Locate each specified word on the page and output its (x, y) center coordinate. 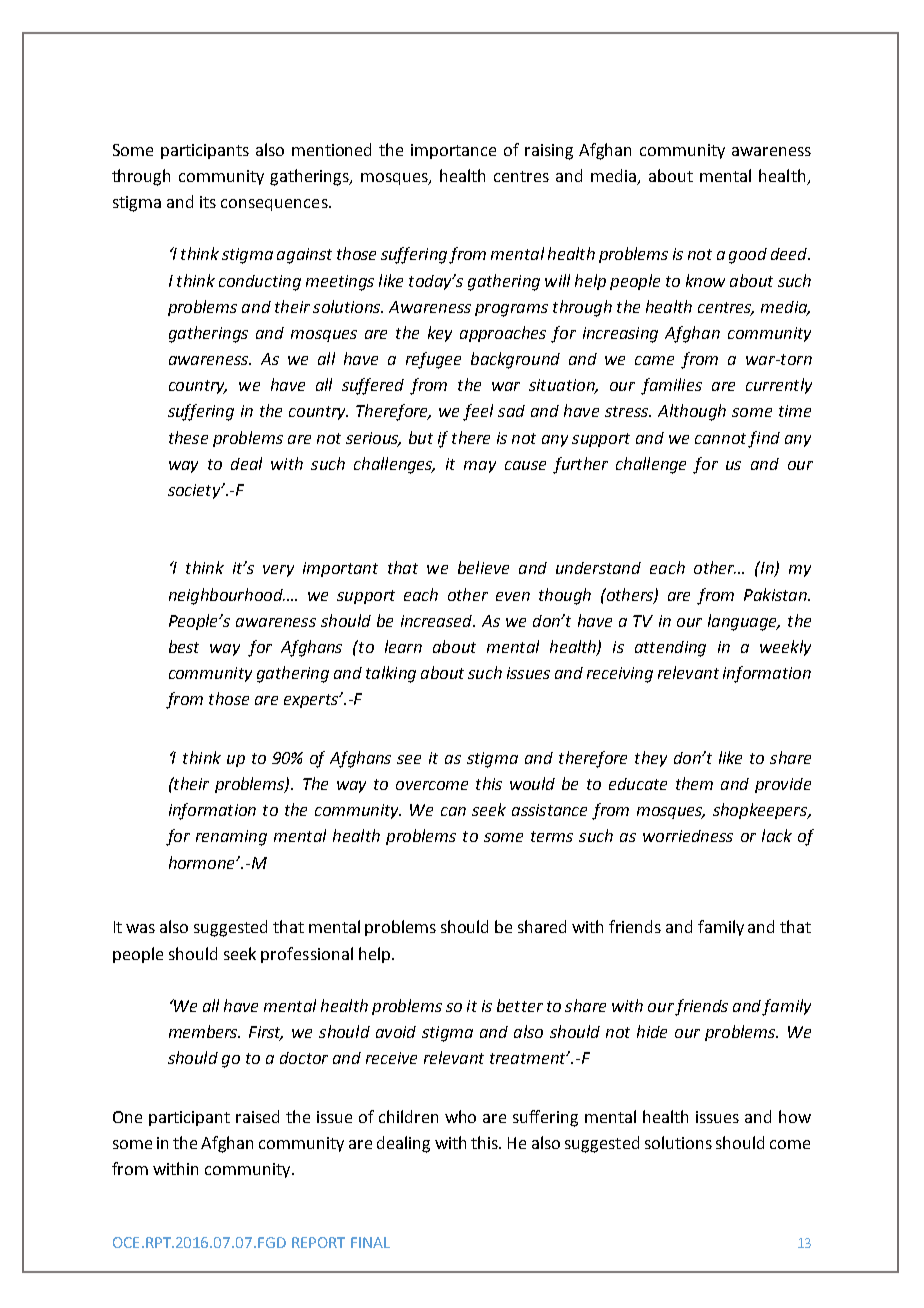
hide (652, 1031)
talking (391, 674)
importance (453, 151)
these (188, 437)
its (208, 202)
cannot (720, 438)
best (184, 646)
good (748, 256)
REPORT (318, 1242)
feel (478, 412)
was (140, 928)
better (520, 1005)
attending (670, 649)
